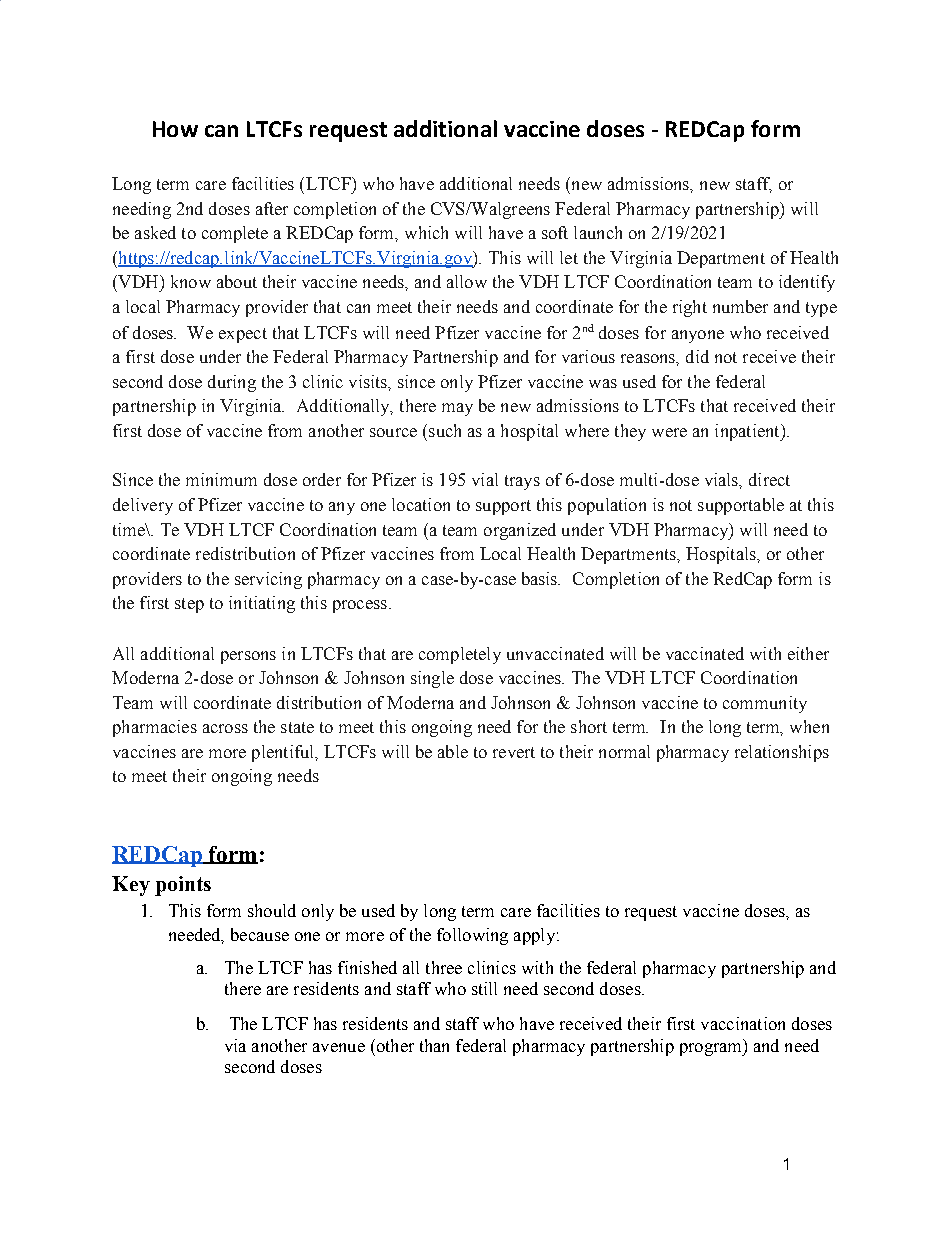  Describe the element at coordinates (598, 232) in the screenshot. I see `launch` at that location.
